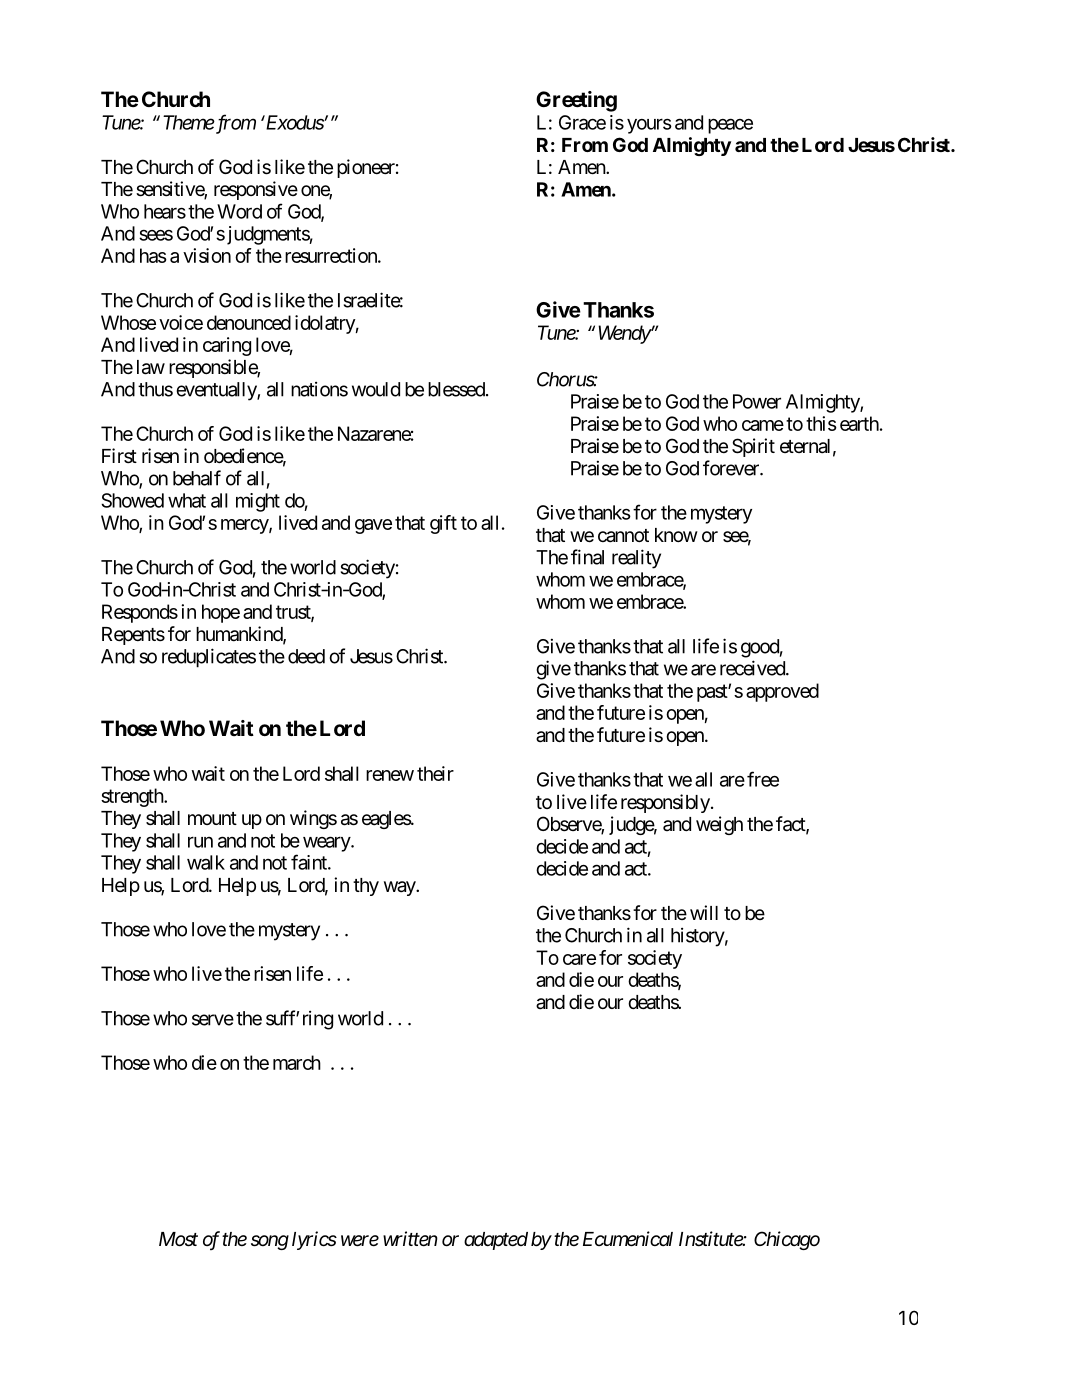 This screenshot has width=1076, height=1393. What do you see at coordinates (624, 334) in the screenshot?
I see `Wendy` at bounding box center [624, 334].
